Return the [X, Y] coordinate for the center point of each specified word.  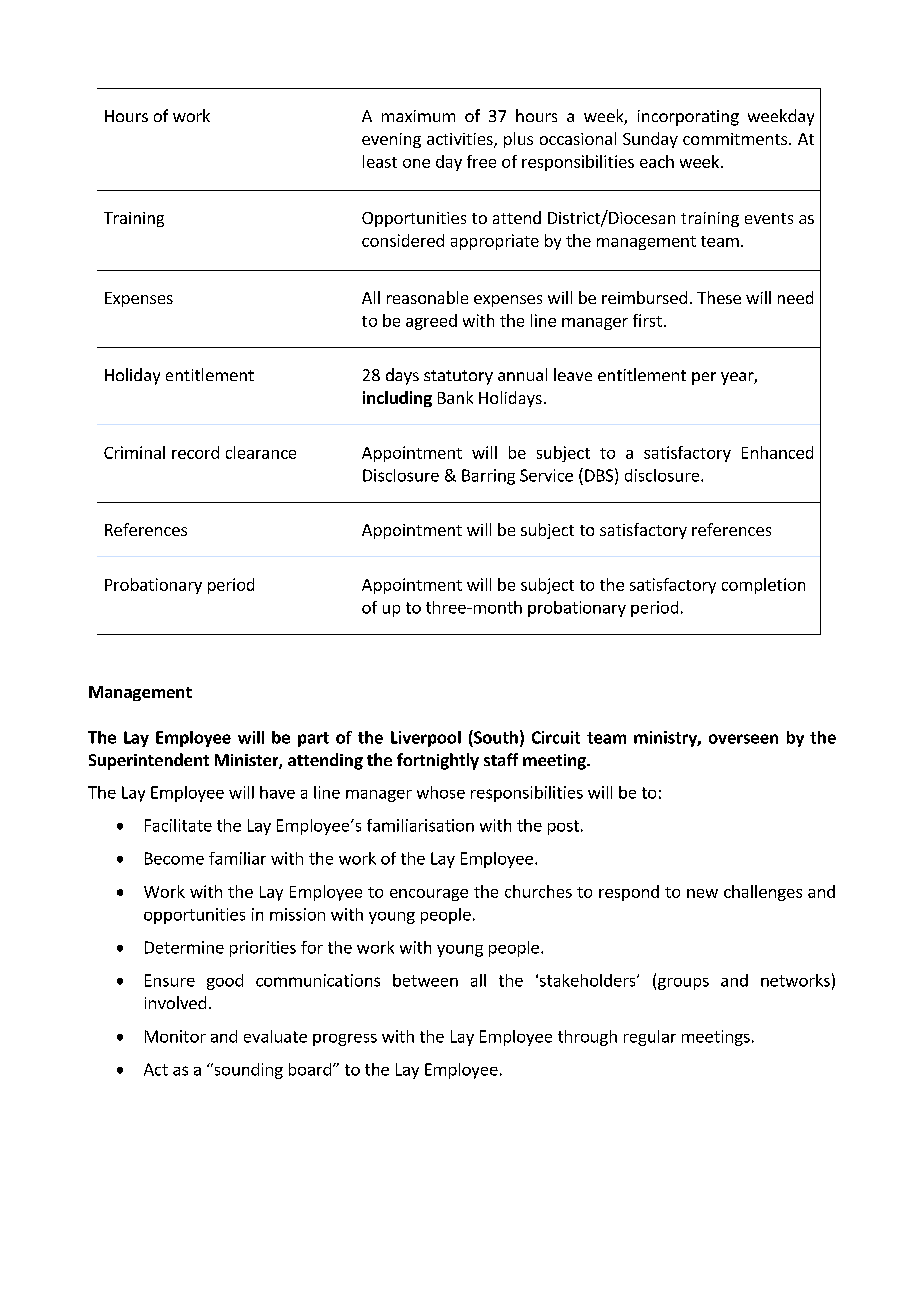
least [380, 161]
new [702, 893]
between [425, 980]
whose [441, 792]
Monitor [175, 1036]
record [195, 452]
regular [650, 1038]
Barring [488, 477]
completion [763, 586]
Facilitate [178, 825]
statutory [458, 377]
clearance [261, 452]
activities [461, 140]
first [647, 320]
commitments [736, 139]
